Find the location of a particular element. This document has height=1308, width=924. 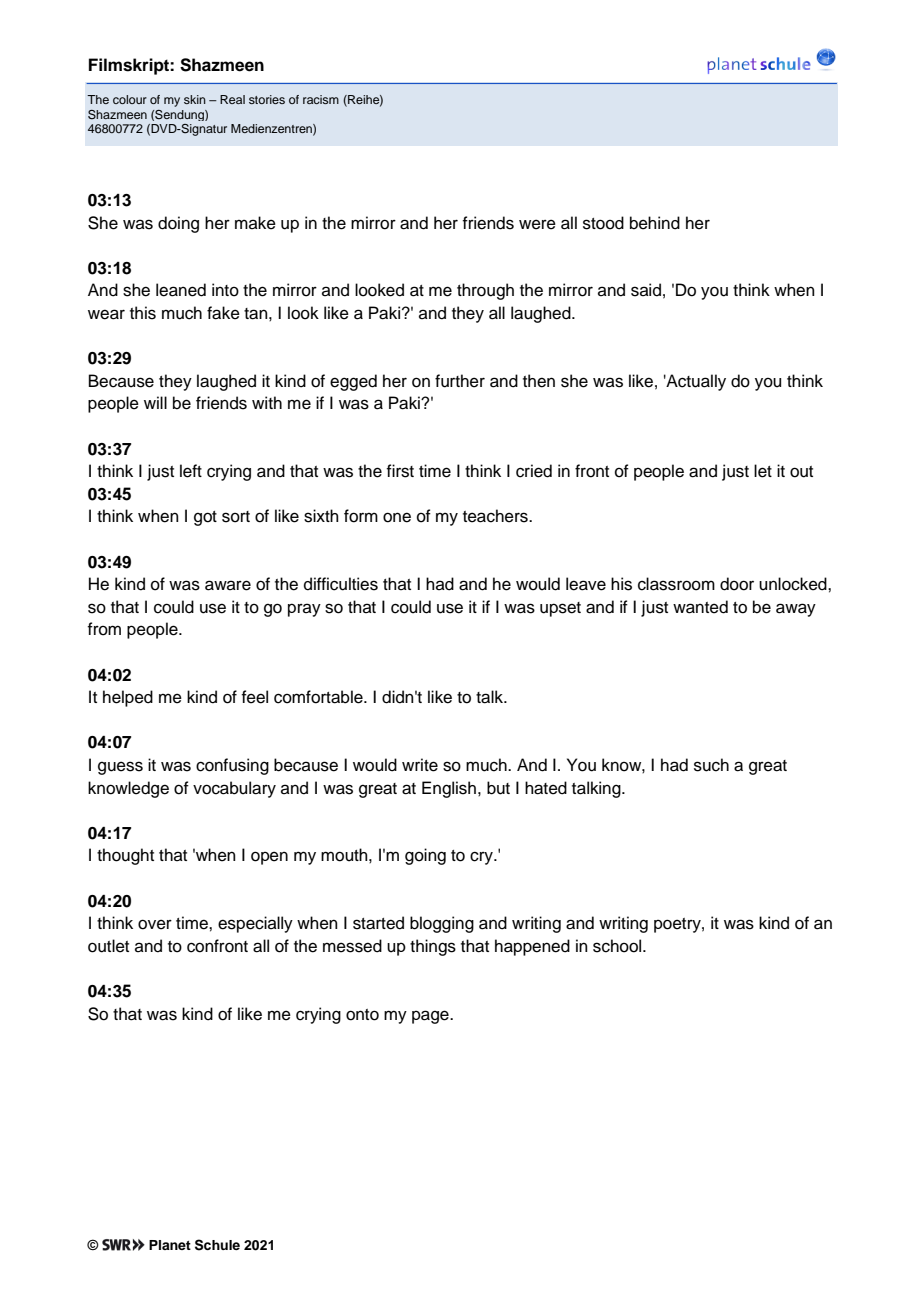

Schule is located at coordinates (217, 1245).
